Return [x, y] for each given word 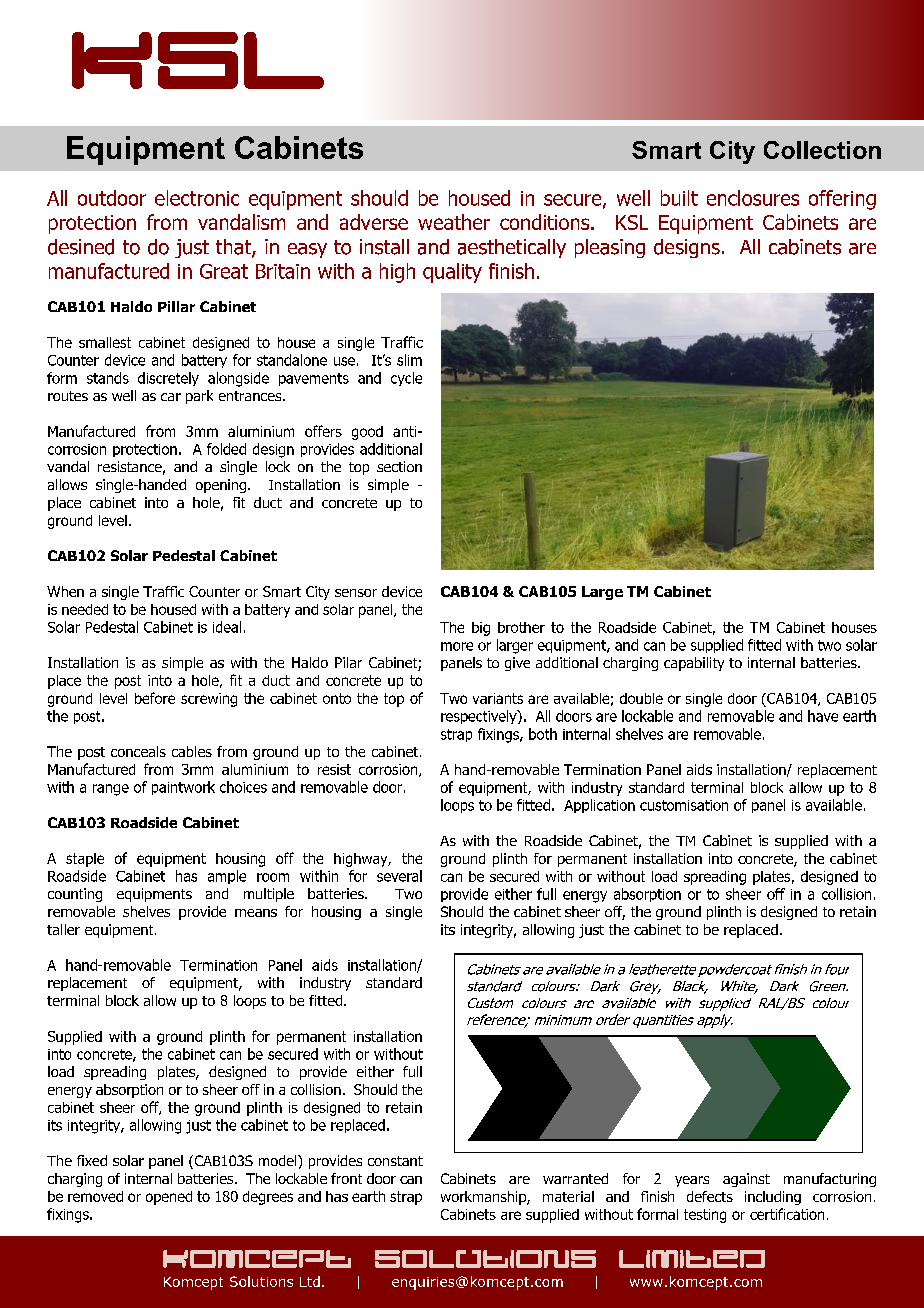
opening [222, 486]
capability [694, 664]
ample [227, 877]
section [399, 466]
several [399, 876]
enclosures [753, 198]
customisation [684, 805]
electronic [197, 198]
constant [395, 1161]
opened [169, 1198]
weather [454, 222]
